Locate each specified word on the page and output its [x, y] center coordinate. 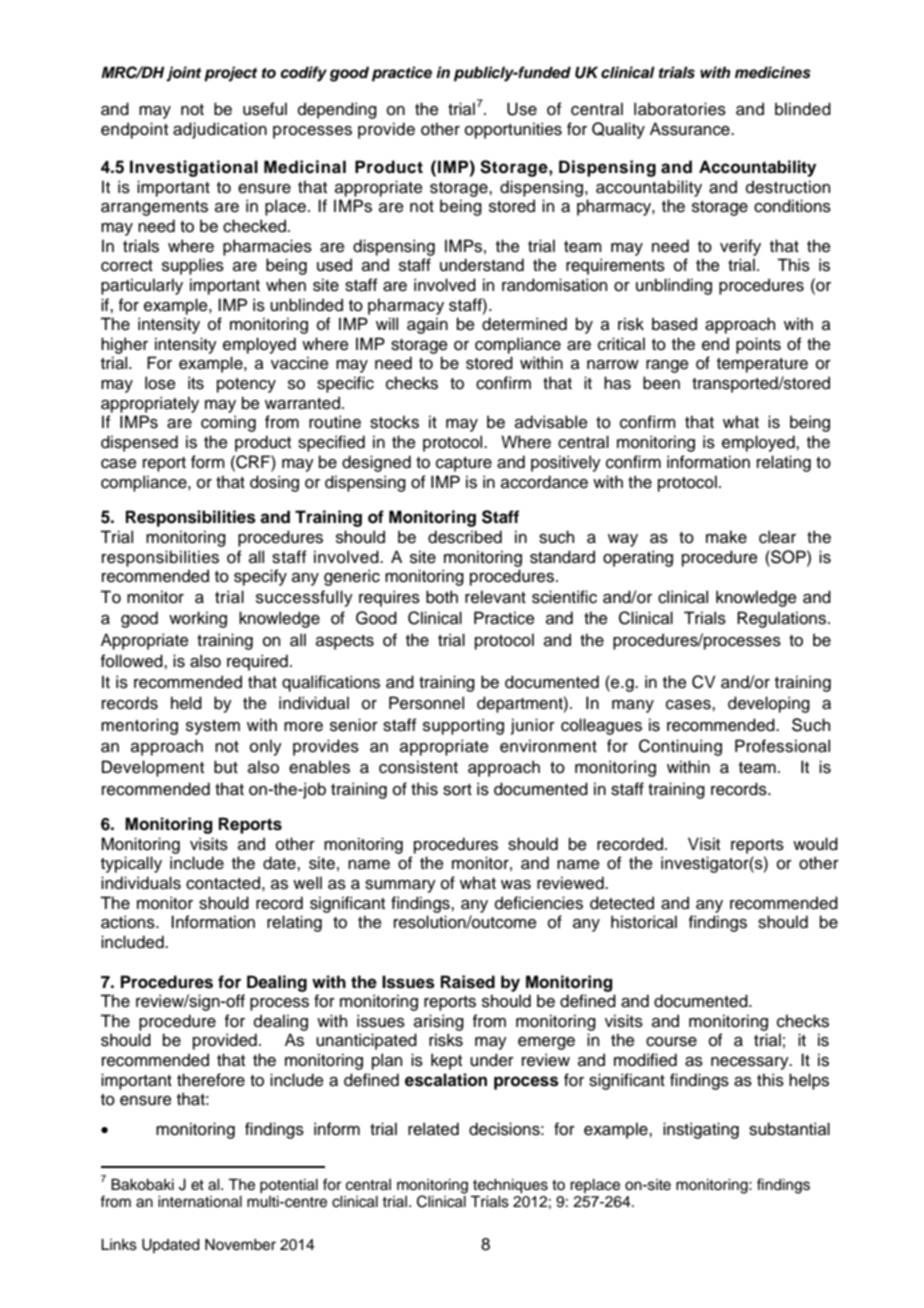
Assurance [691, 129]
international [200, 1202]
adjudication [220, 130]
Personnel [426, 703]
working [198, 619]
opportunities [513, 130]
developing [769, 704]
